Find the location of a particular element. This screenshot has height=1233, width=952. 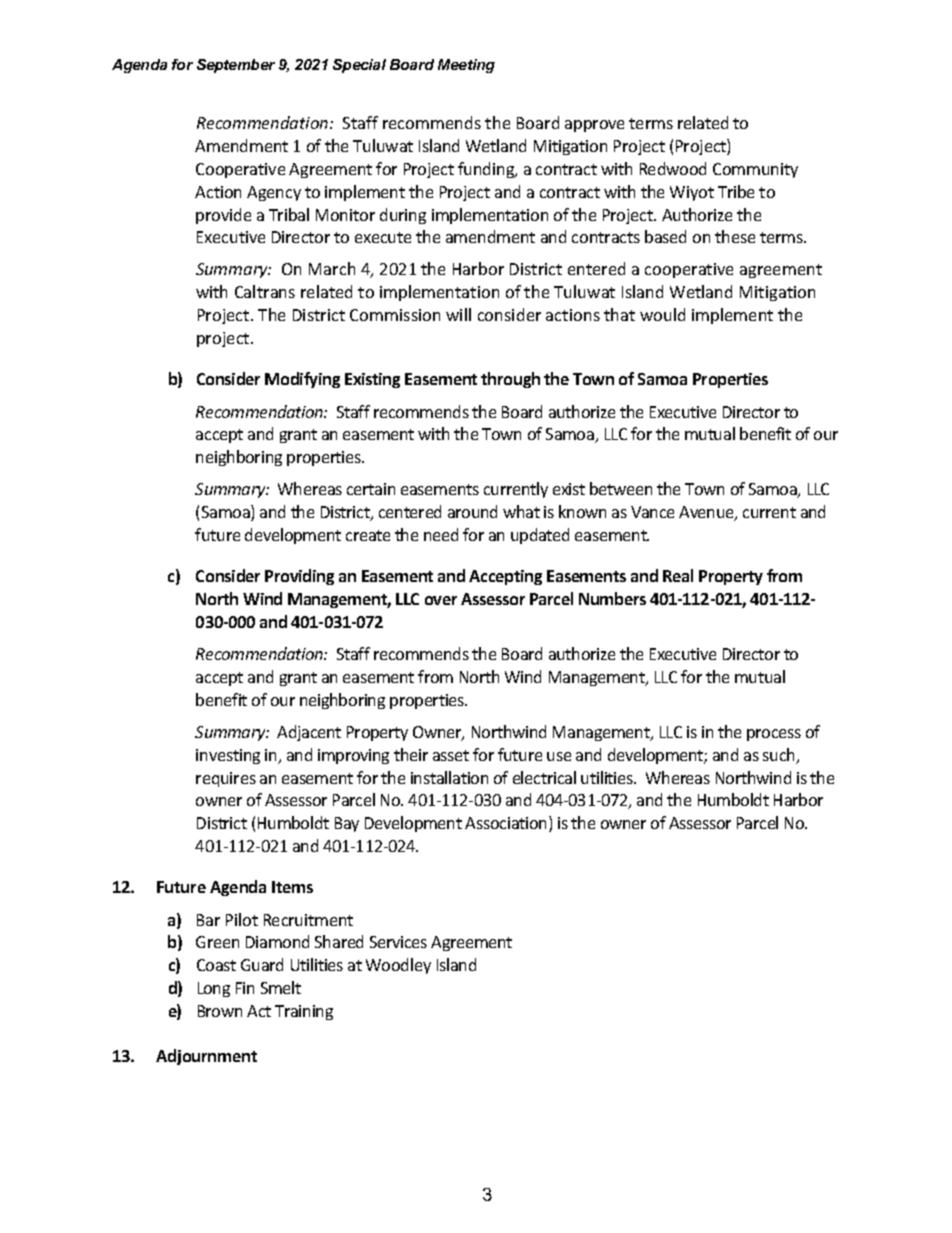

Training is located at coordinates (304, 1012).
